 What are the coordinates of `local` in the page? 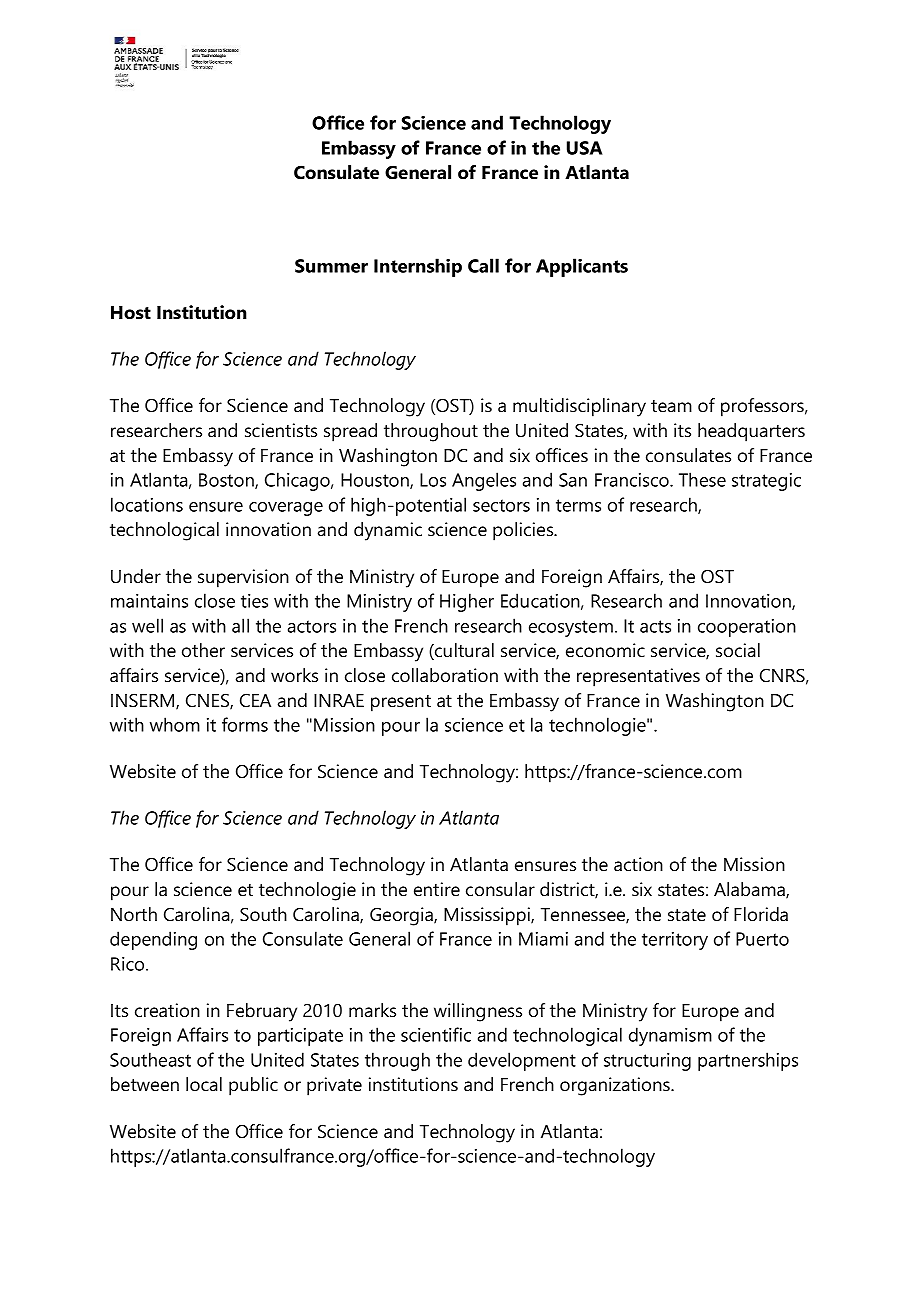 It's located at (204, 1084).
